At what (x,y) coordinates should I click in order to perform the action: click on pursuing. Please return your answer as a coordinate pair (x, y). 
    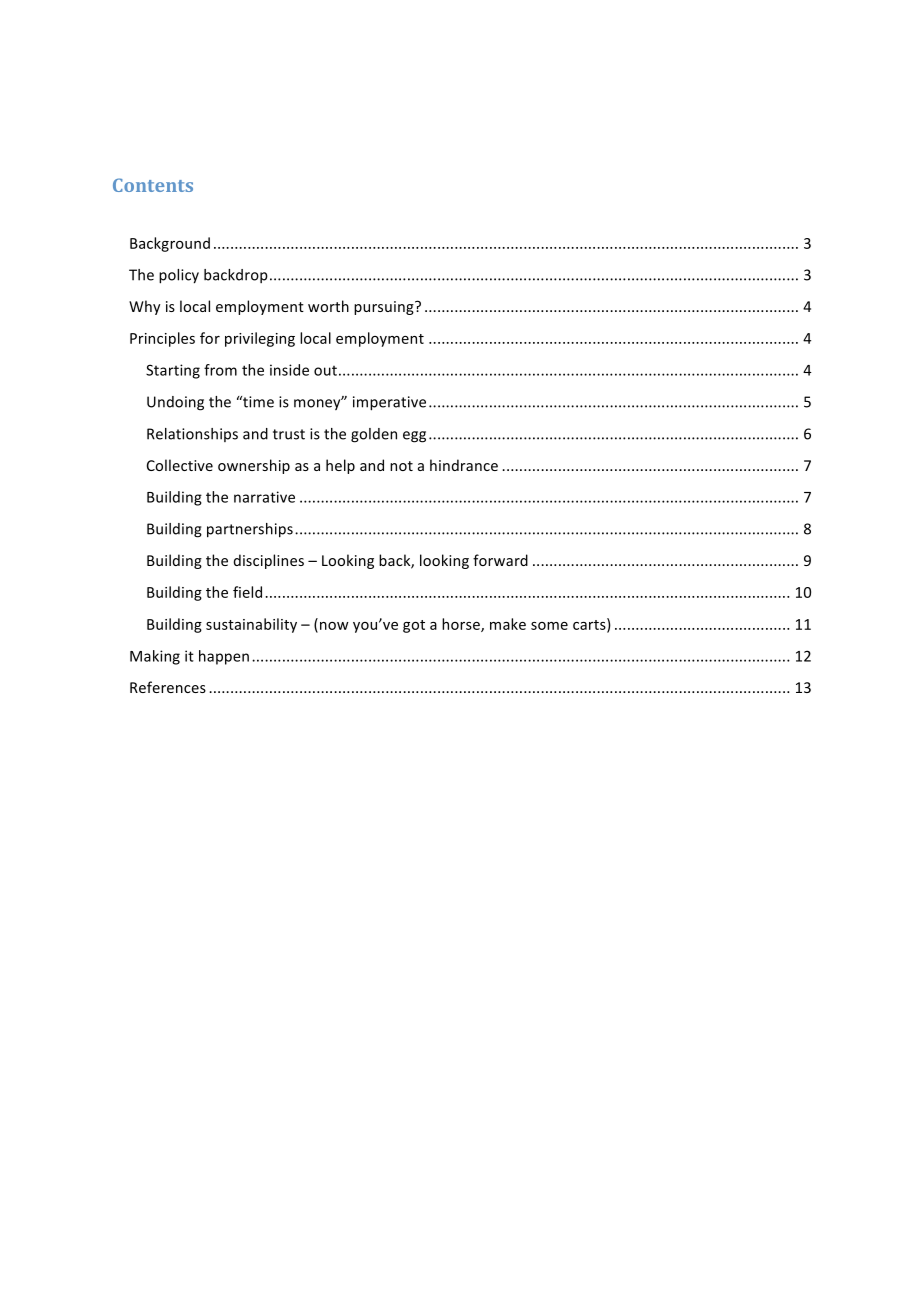
    Looking at the image, I should click on (385, 308).
